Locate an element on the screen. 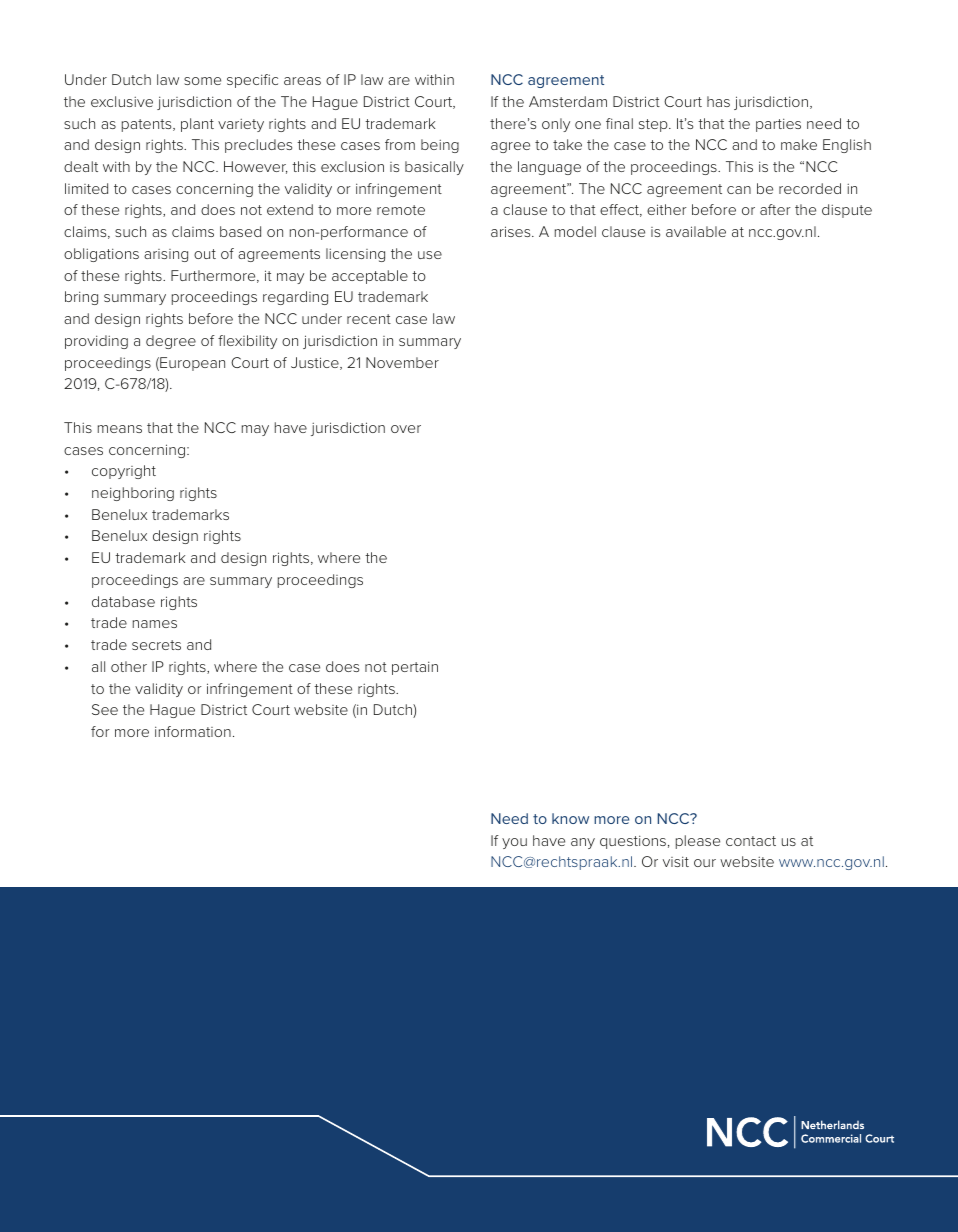 Image resolution: width=958 pixels, height=1232 pixels. available is located at coordinates (696, 231).
